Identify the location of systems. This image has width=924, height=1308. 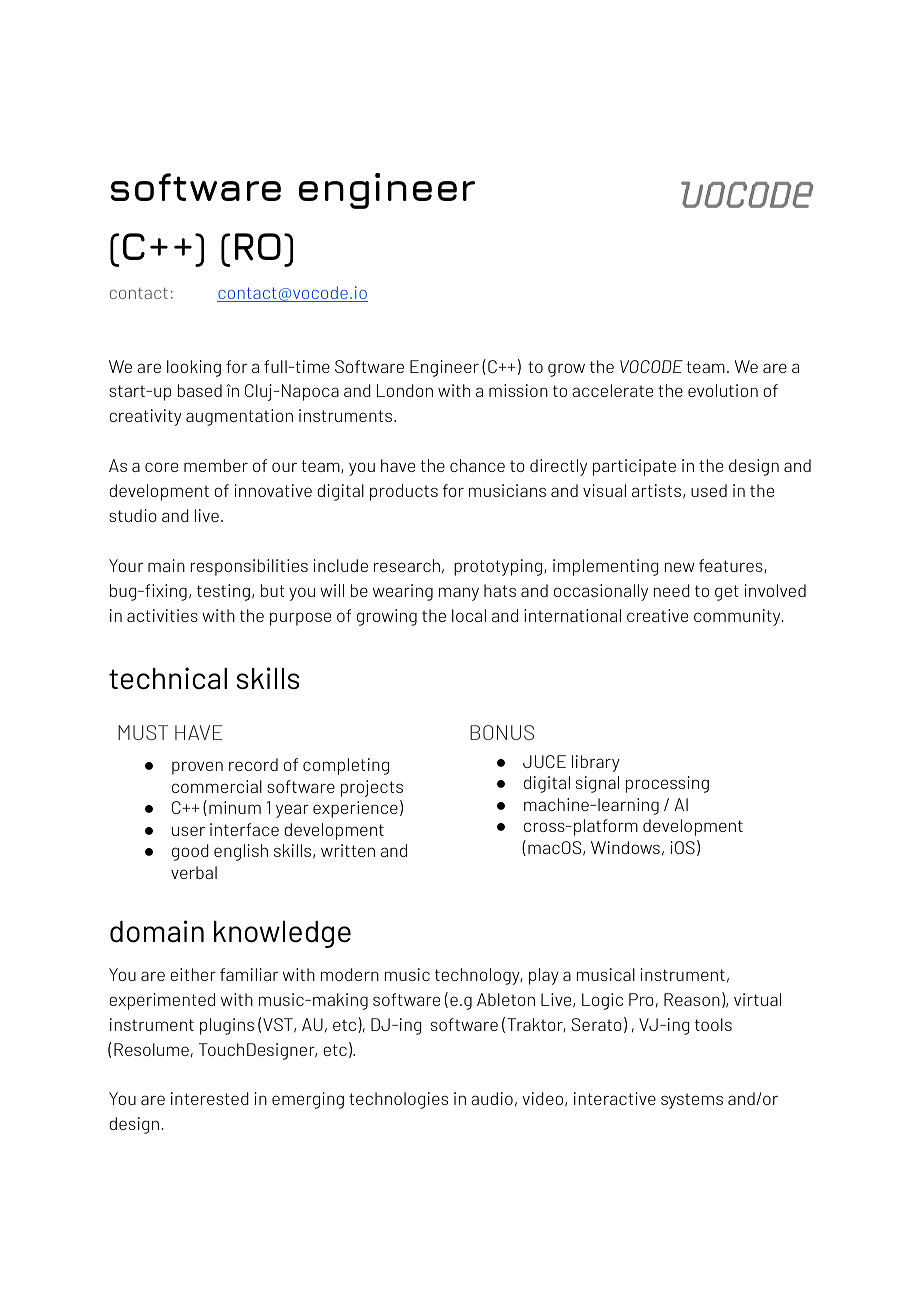
(692, 1101).
